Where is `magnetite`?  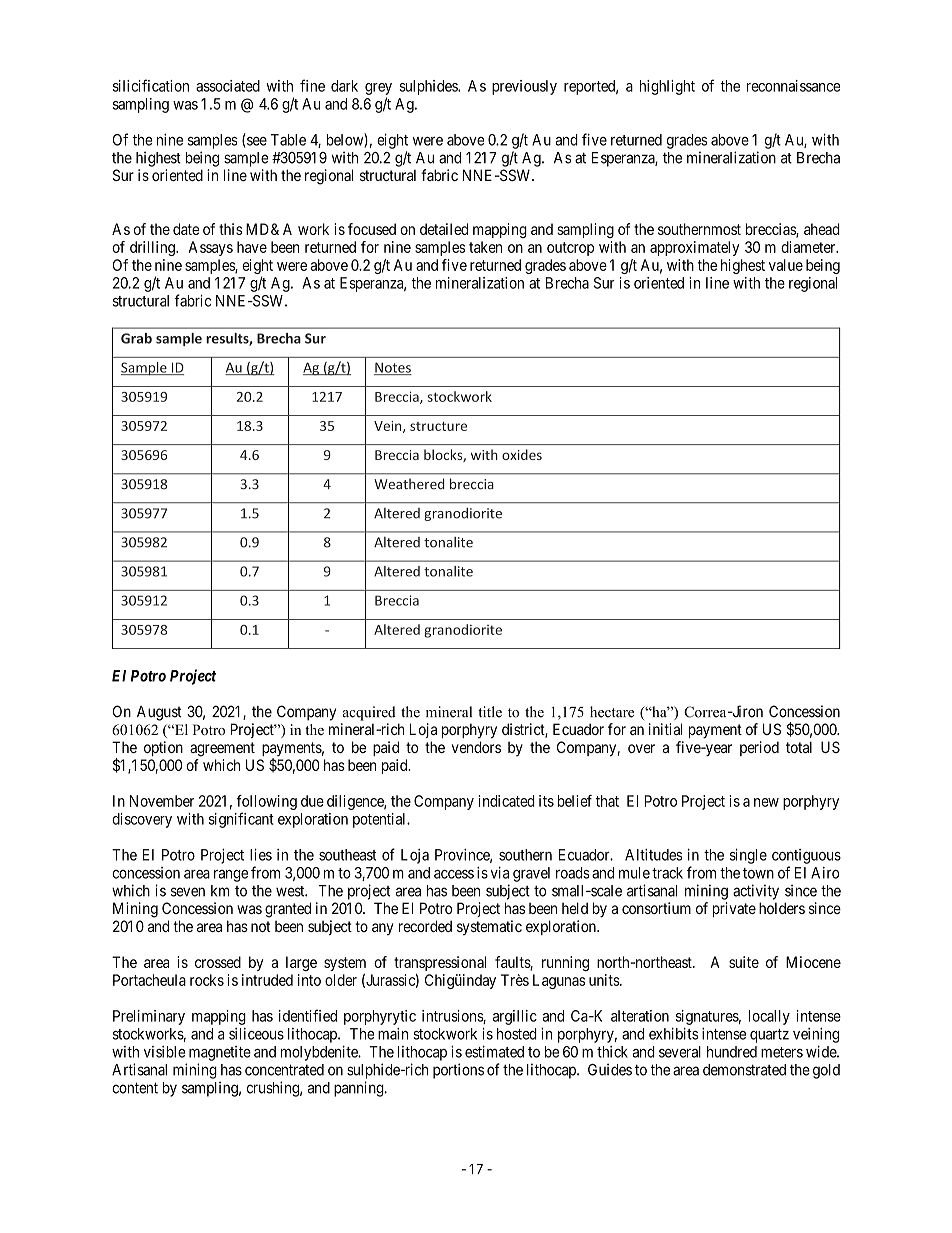
magnetite is located at coordinates (220, 1053).
